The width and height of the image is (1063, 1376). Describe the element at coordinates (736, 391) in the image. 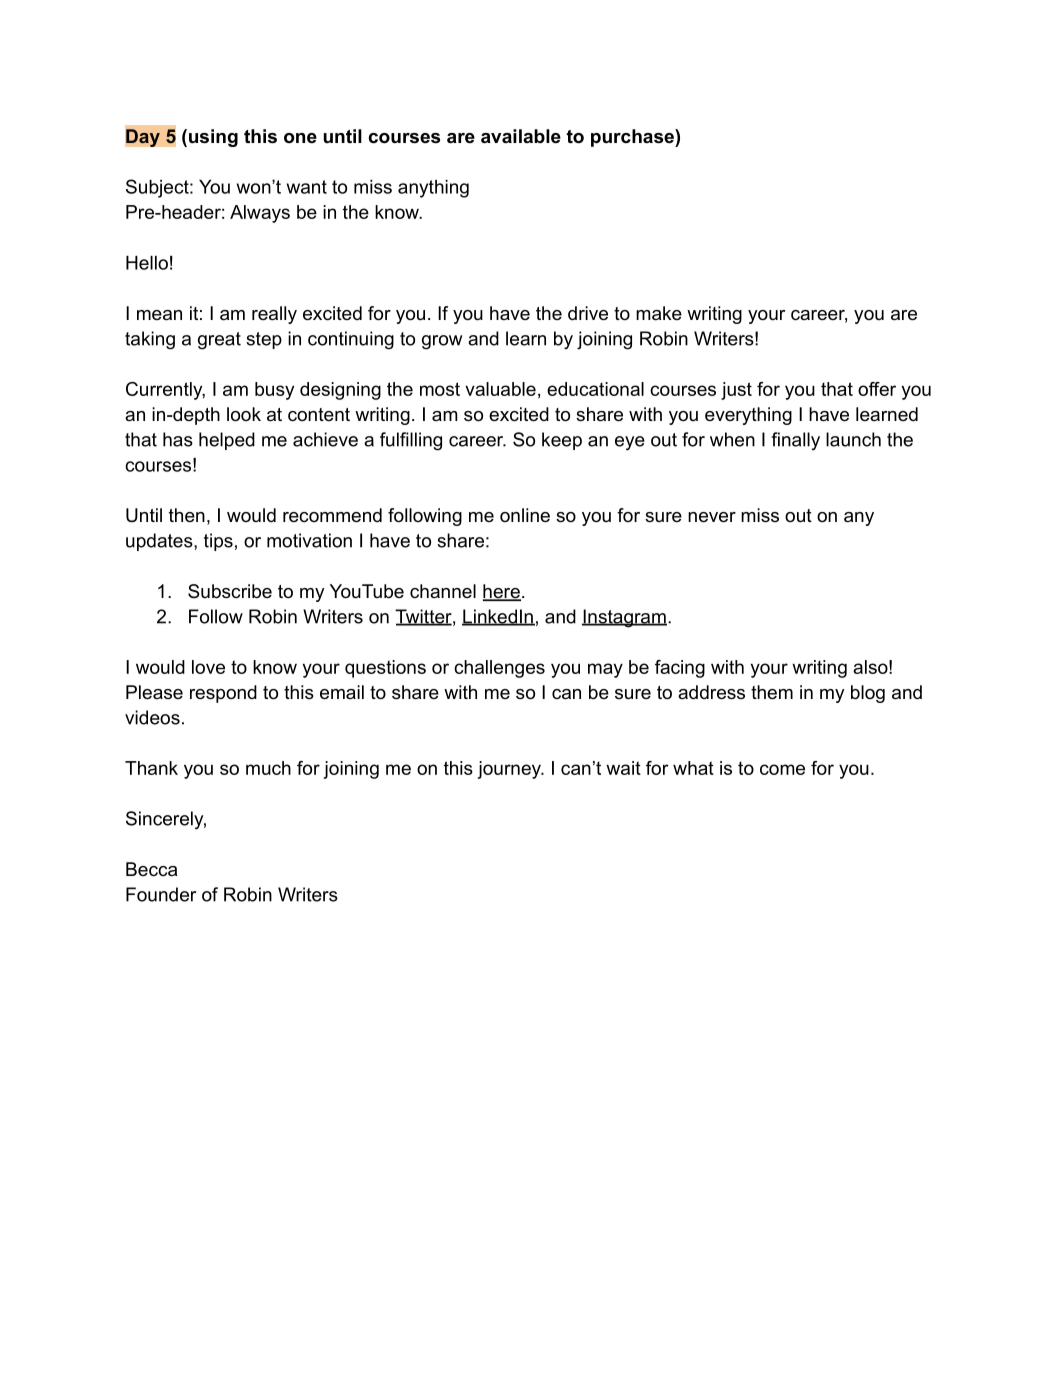

I see `just` at that location.
